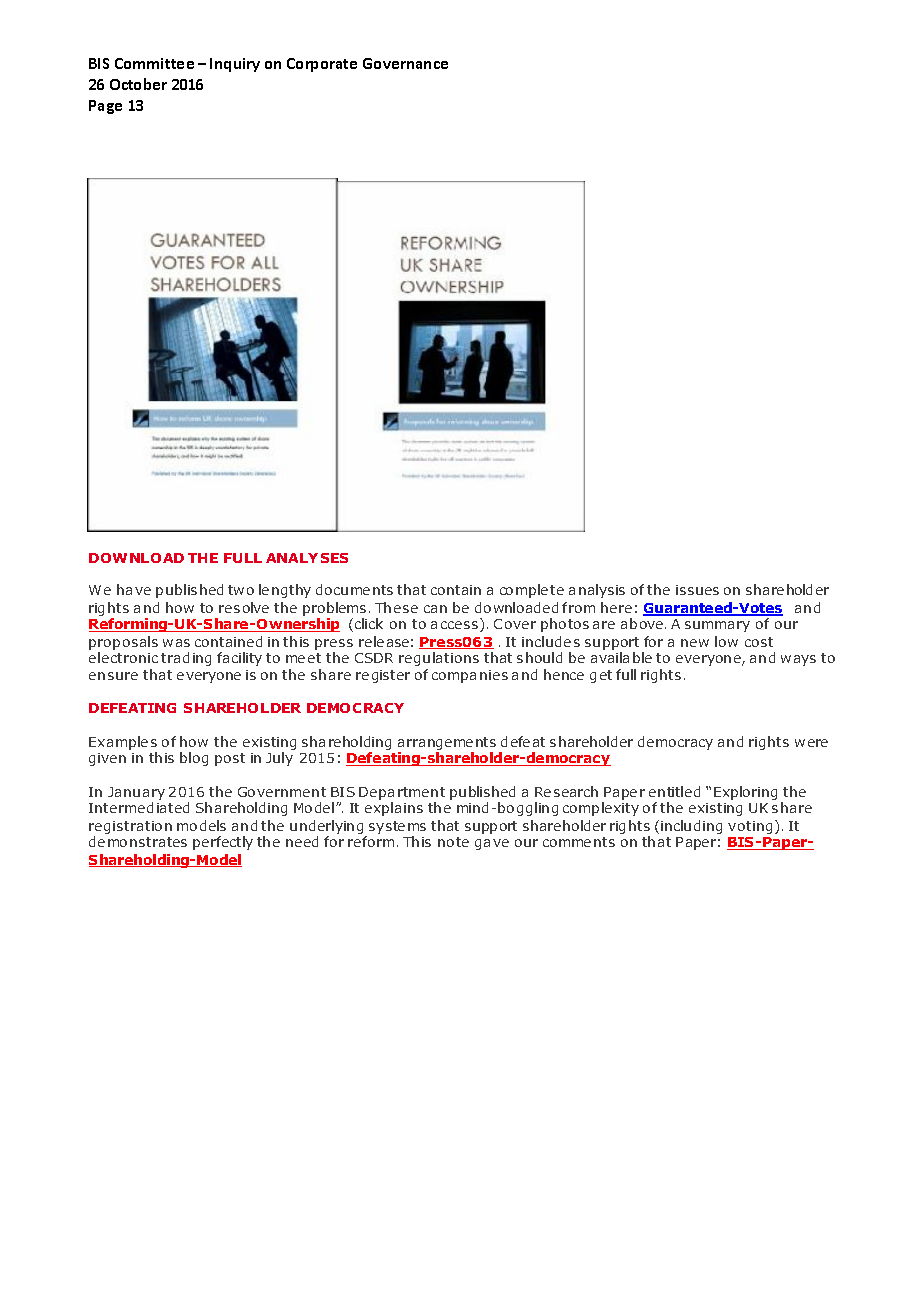 This screenshot has width=924, height=1308. I want to click on was, so click(176, 643).
